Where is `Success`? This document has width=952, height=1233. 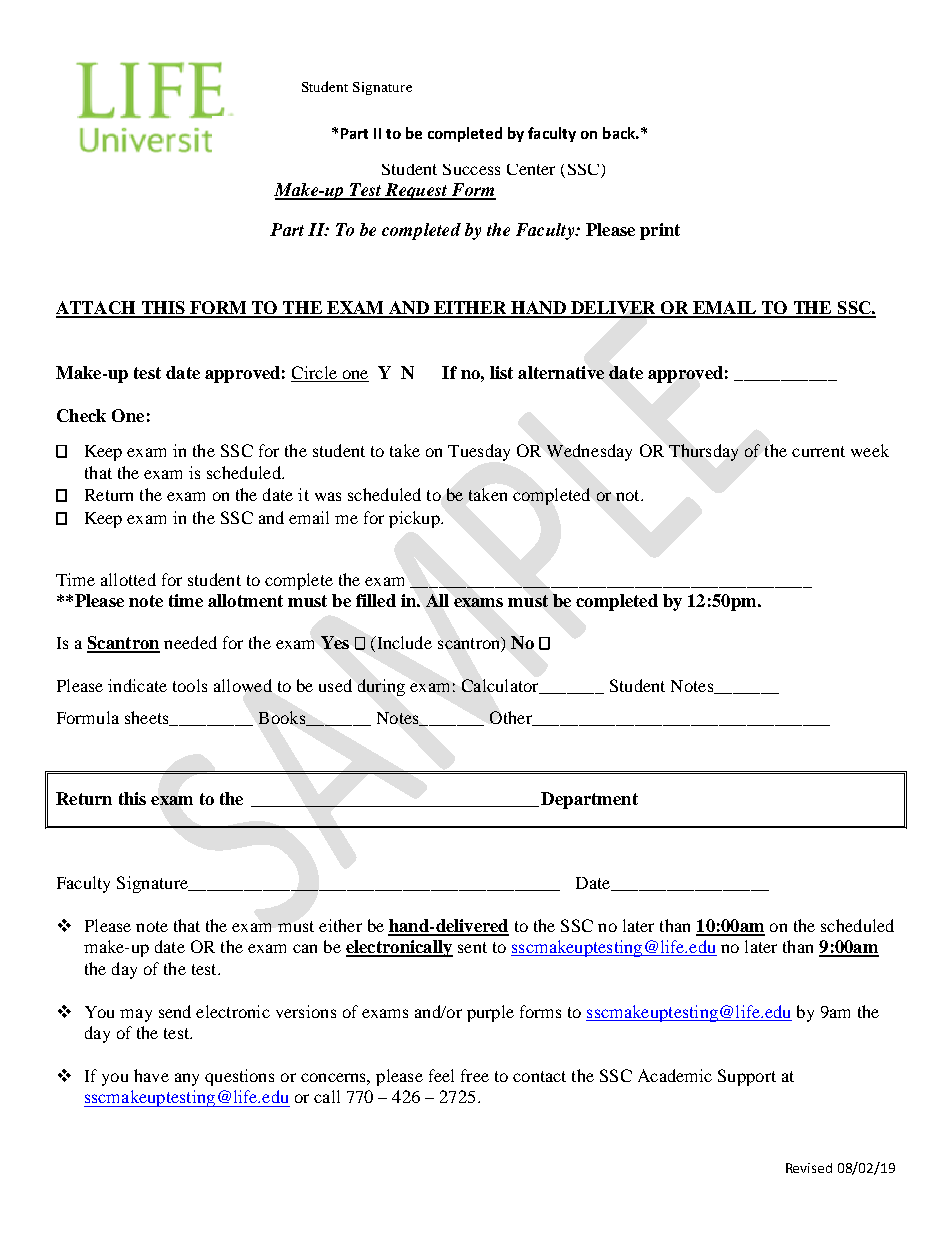 Success is located at coordinates (471, 169).
